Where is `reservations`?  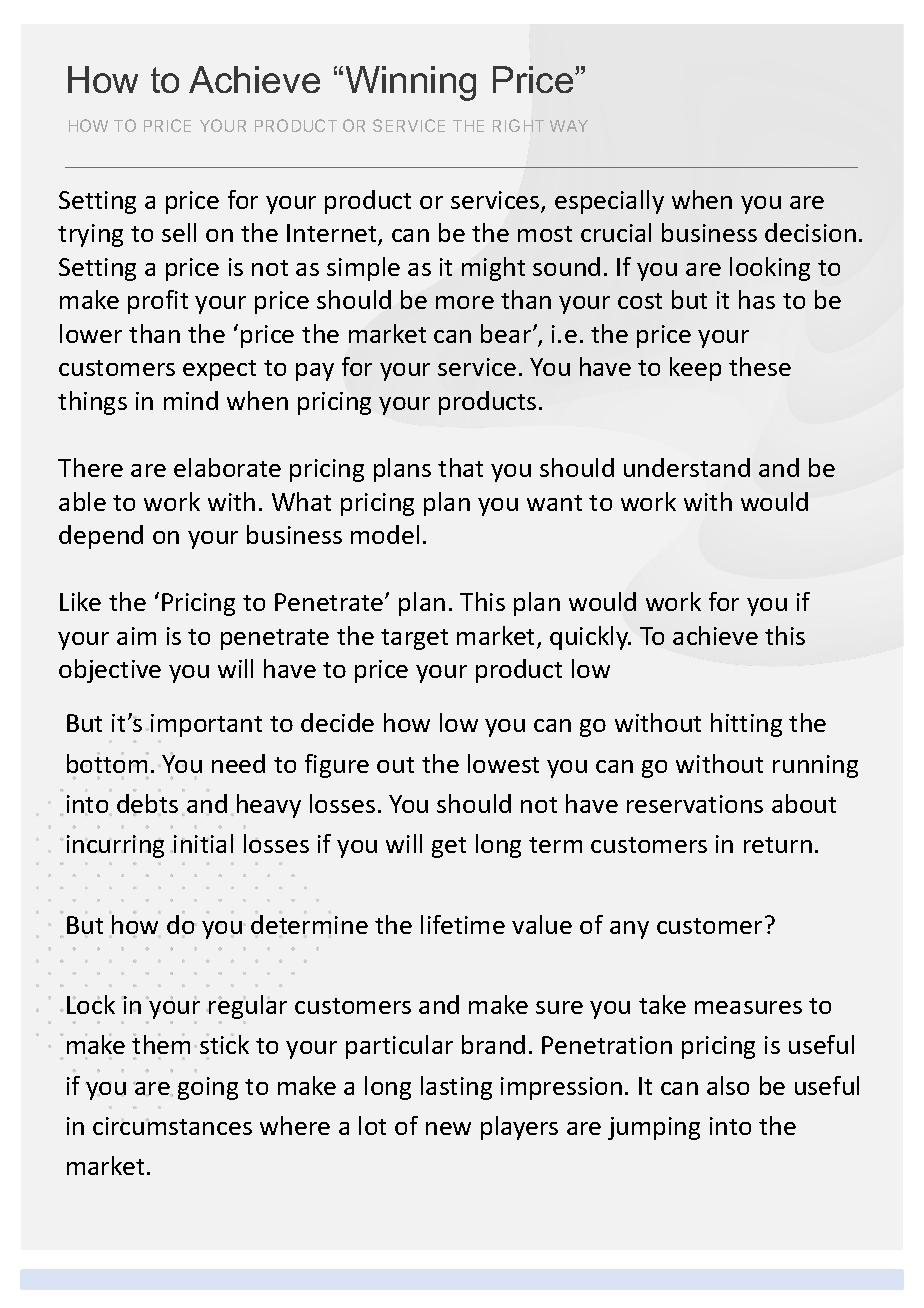
reservations is located at coordinates (695, 804).
